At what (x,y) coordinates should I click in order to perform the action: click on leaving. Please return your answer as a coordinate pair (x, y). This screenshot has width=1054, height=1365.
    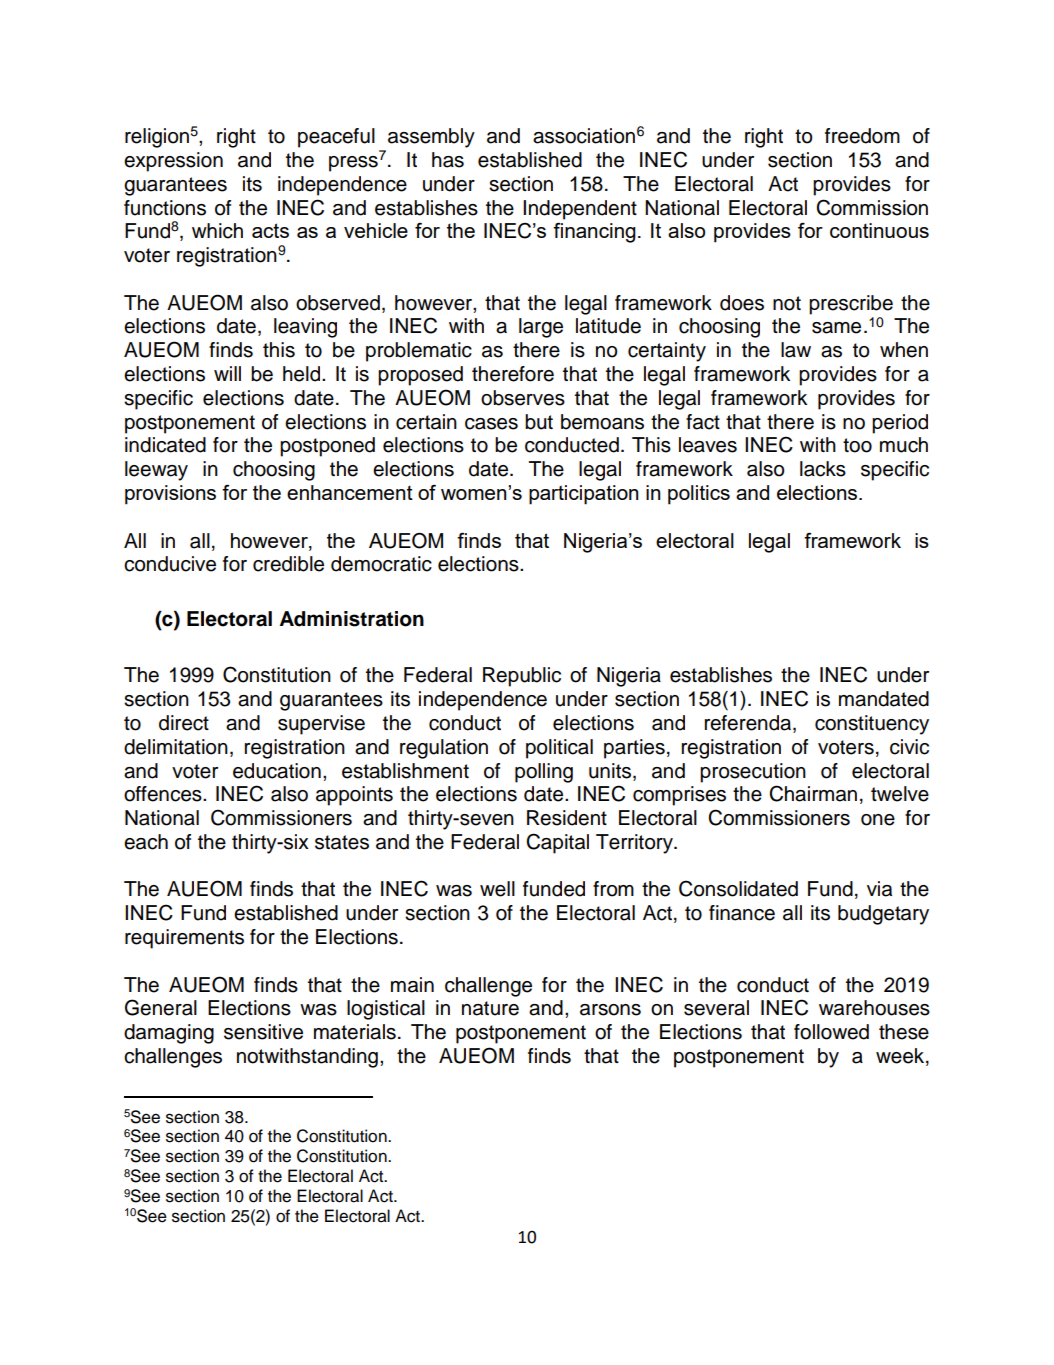
    Looking at the image, I should click on (305, 328).
